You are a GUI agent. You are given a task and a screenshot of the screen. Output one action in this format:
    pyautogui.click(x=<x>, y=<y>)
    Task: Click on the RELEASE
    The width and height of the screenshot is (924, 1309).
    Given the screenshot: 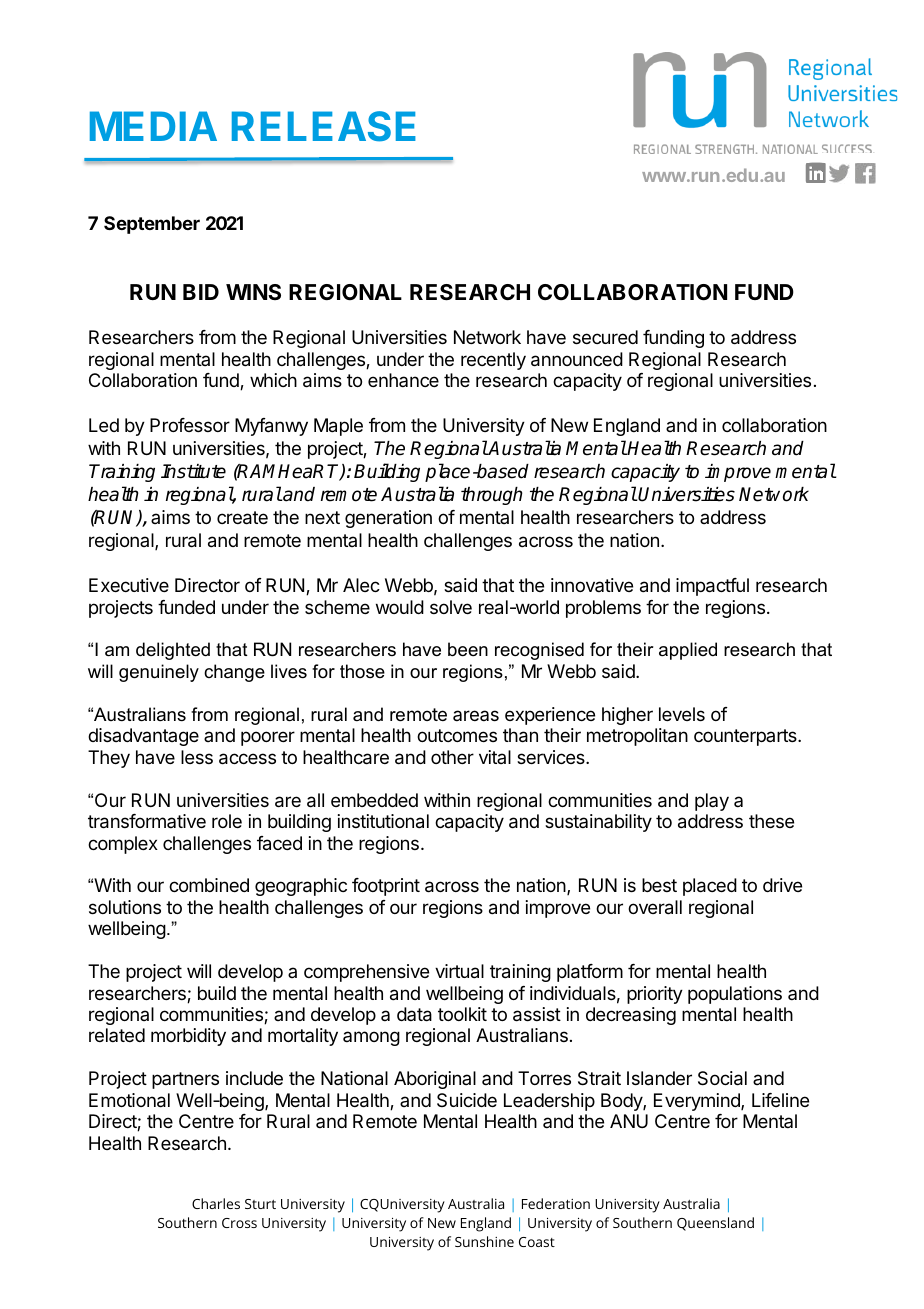 What is the action you would take?
    pyautogui.click(x=324, y=126)
